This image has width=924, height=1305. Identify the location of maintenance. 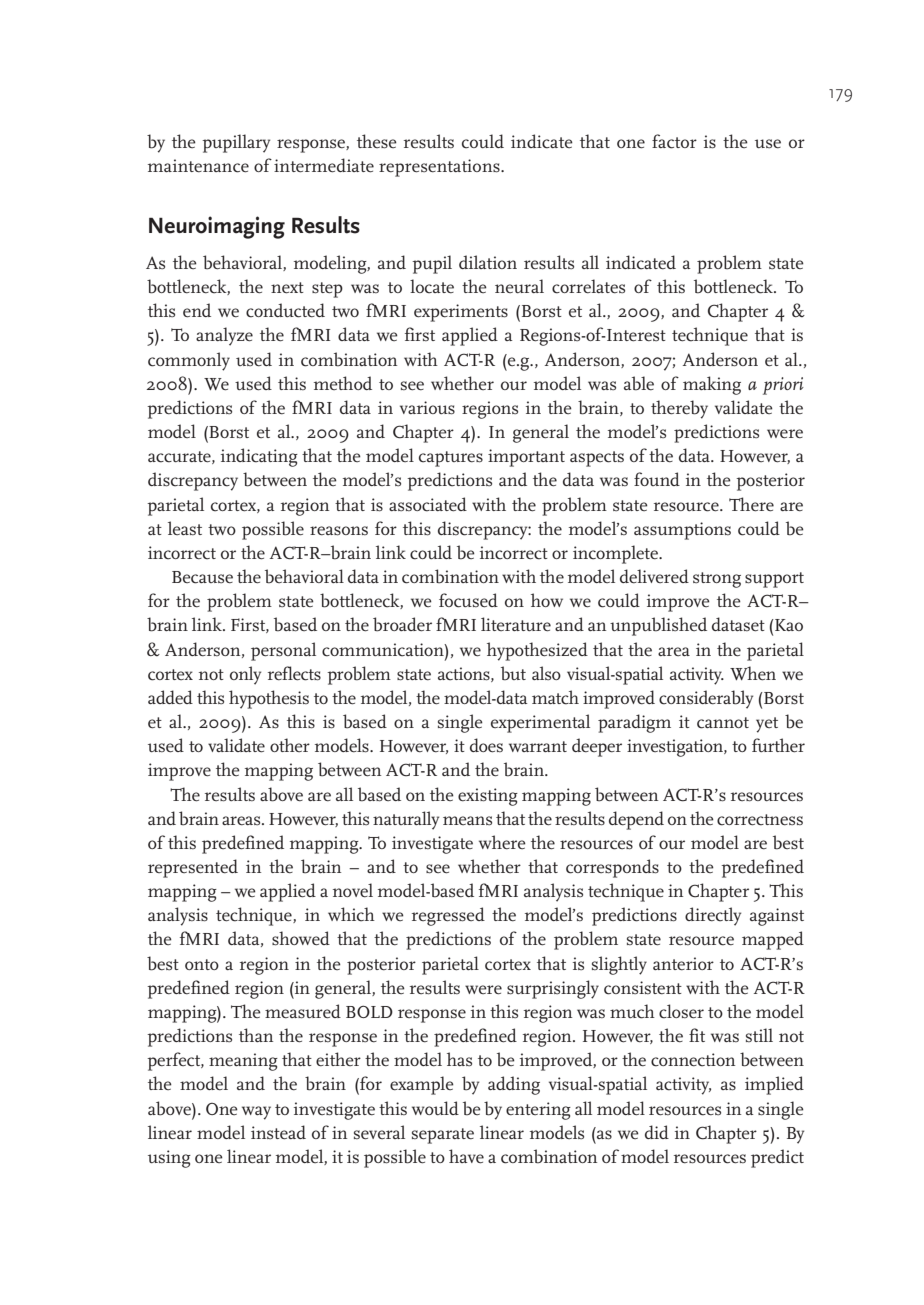
(198, 166).
